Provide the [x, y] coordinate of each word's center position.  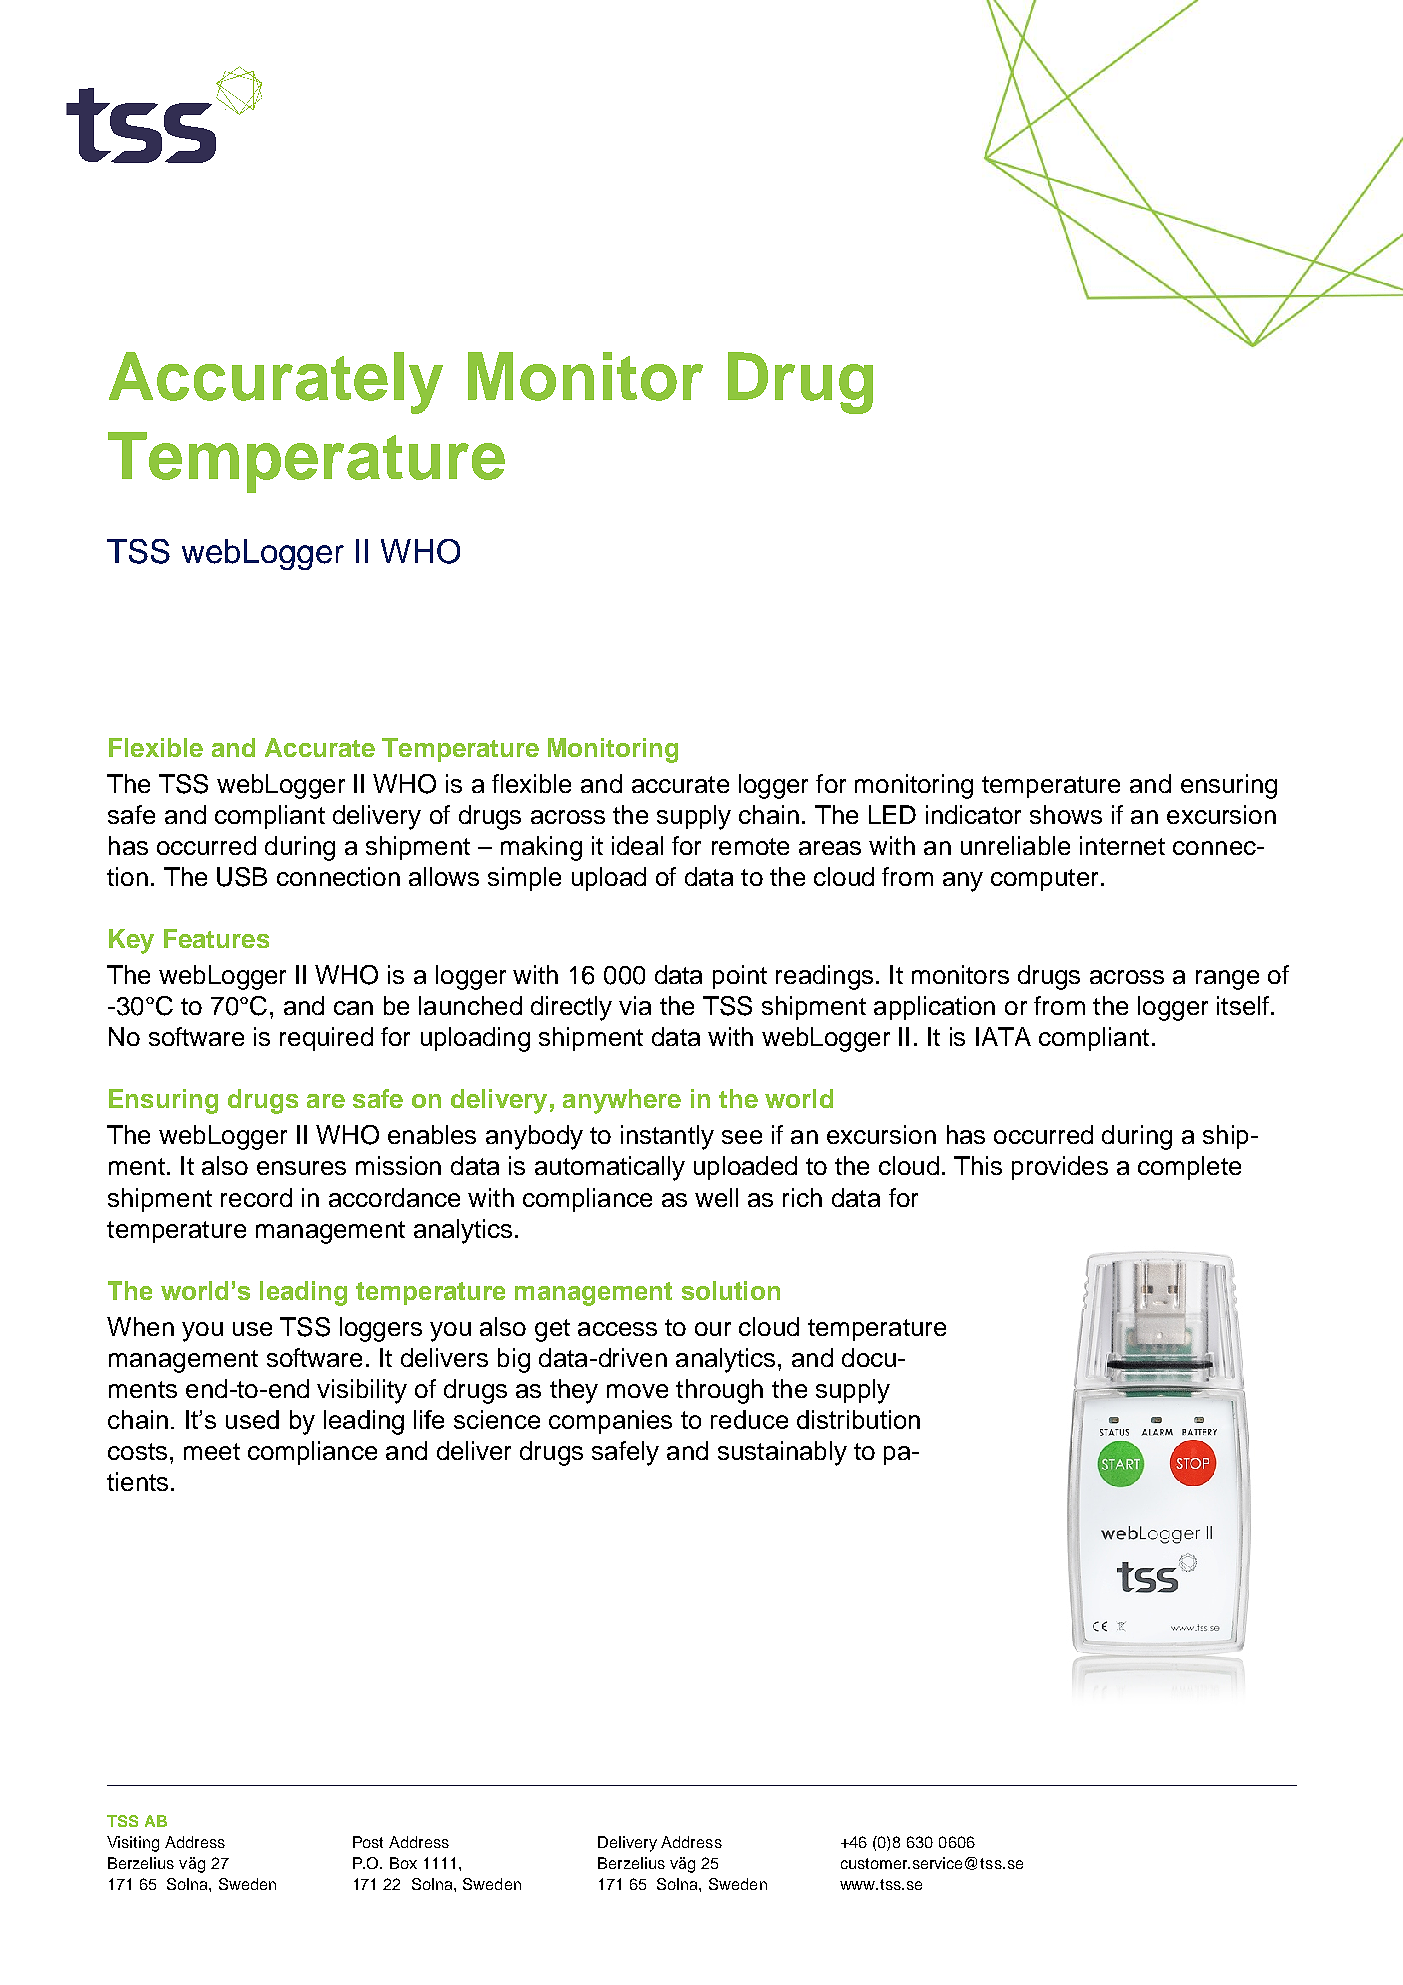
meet [212, 1451]
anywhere [622, 1101]
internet [1122, 845]
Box [403, 1863]
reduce [749, 1419]
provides [1060, 1168]
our [713, 1329]
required [326, 1039]
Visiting [133, 1844]
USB [242, 877]
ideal [637, 845]
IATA [1003, 1036]
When [140, 1326]
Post [368, 1842]
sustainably [782, 1453]
